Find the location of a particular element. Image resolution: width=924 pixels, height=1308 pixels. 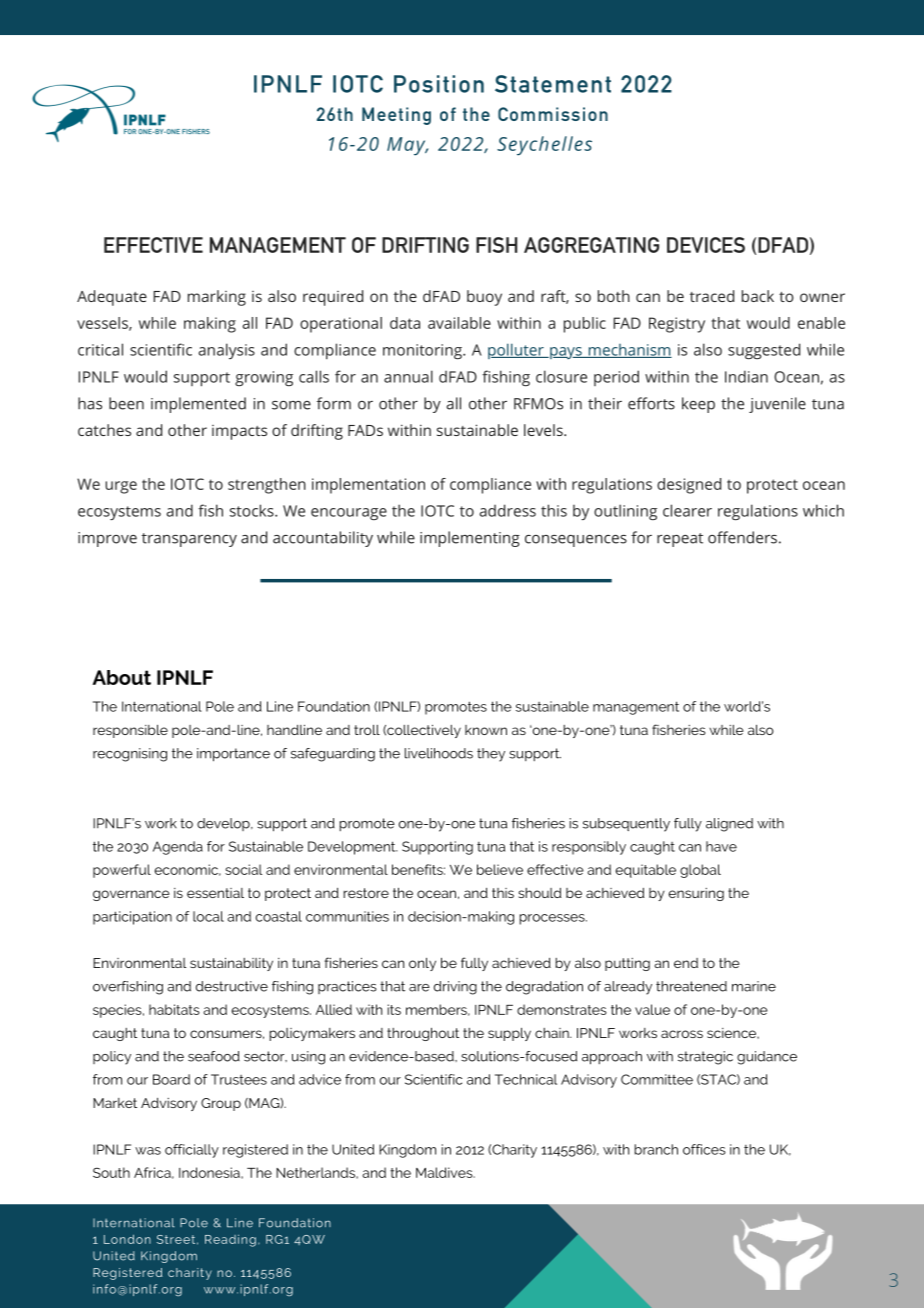

annual is located at coordinates (408, 376).
